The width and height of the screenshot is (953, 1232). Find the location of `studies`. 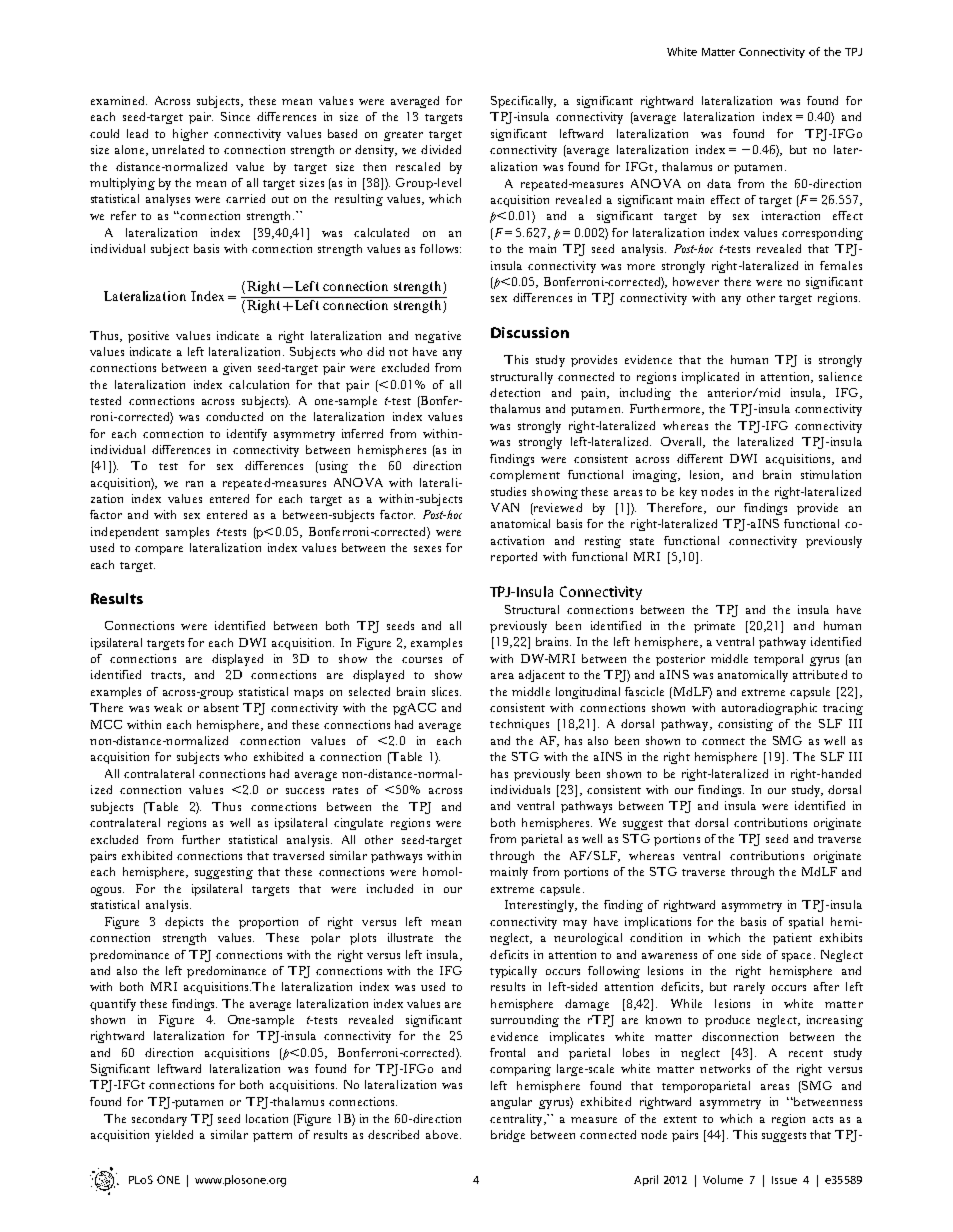

studies is located at coordinates (508, 491).
